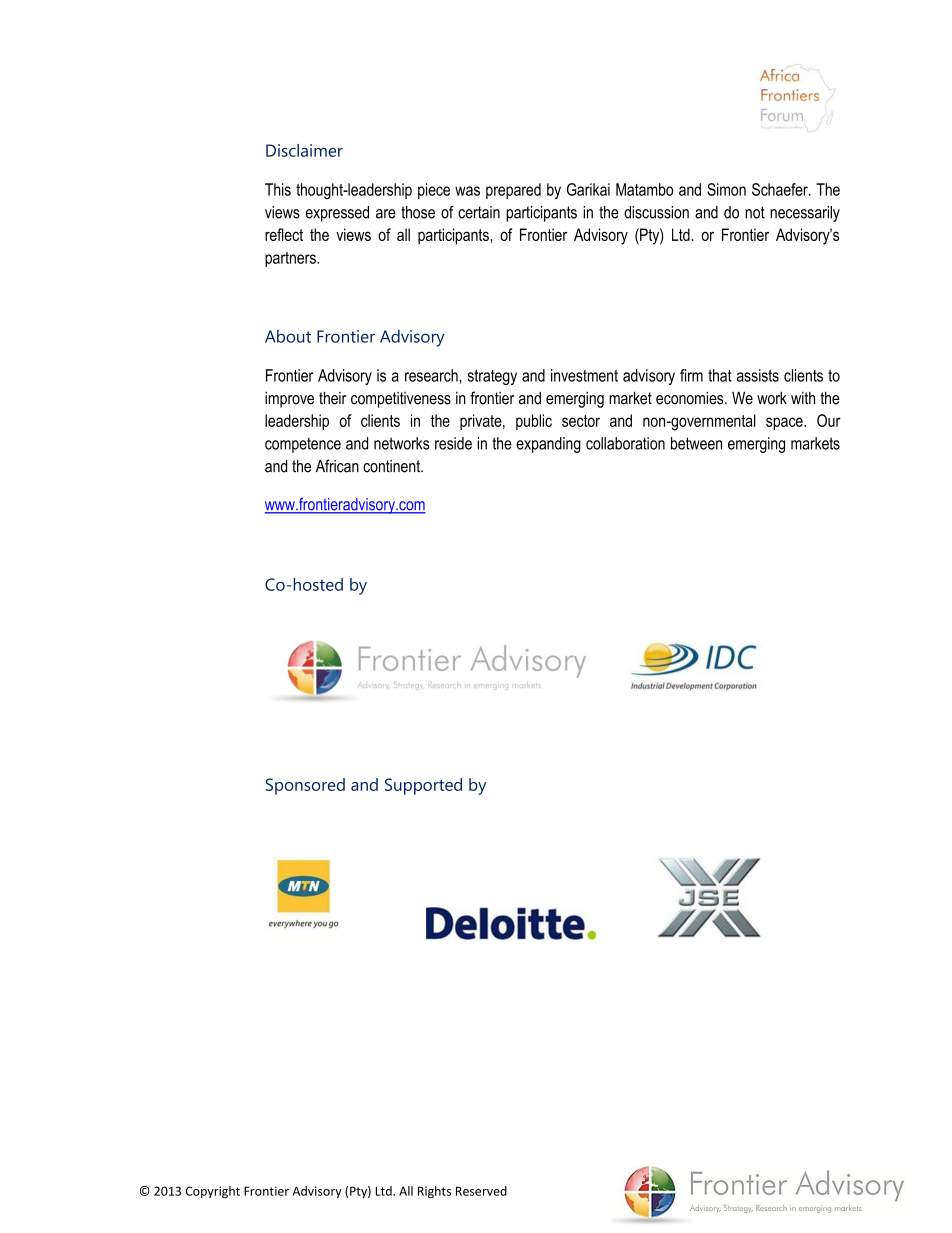 Image resolution: width=952 pixels, height=1233 pixels. What do you see at coordinates (278, 189) in the page?
I see `This` at bounding box center [278, 189].
